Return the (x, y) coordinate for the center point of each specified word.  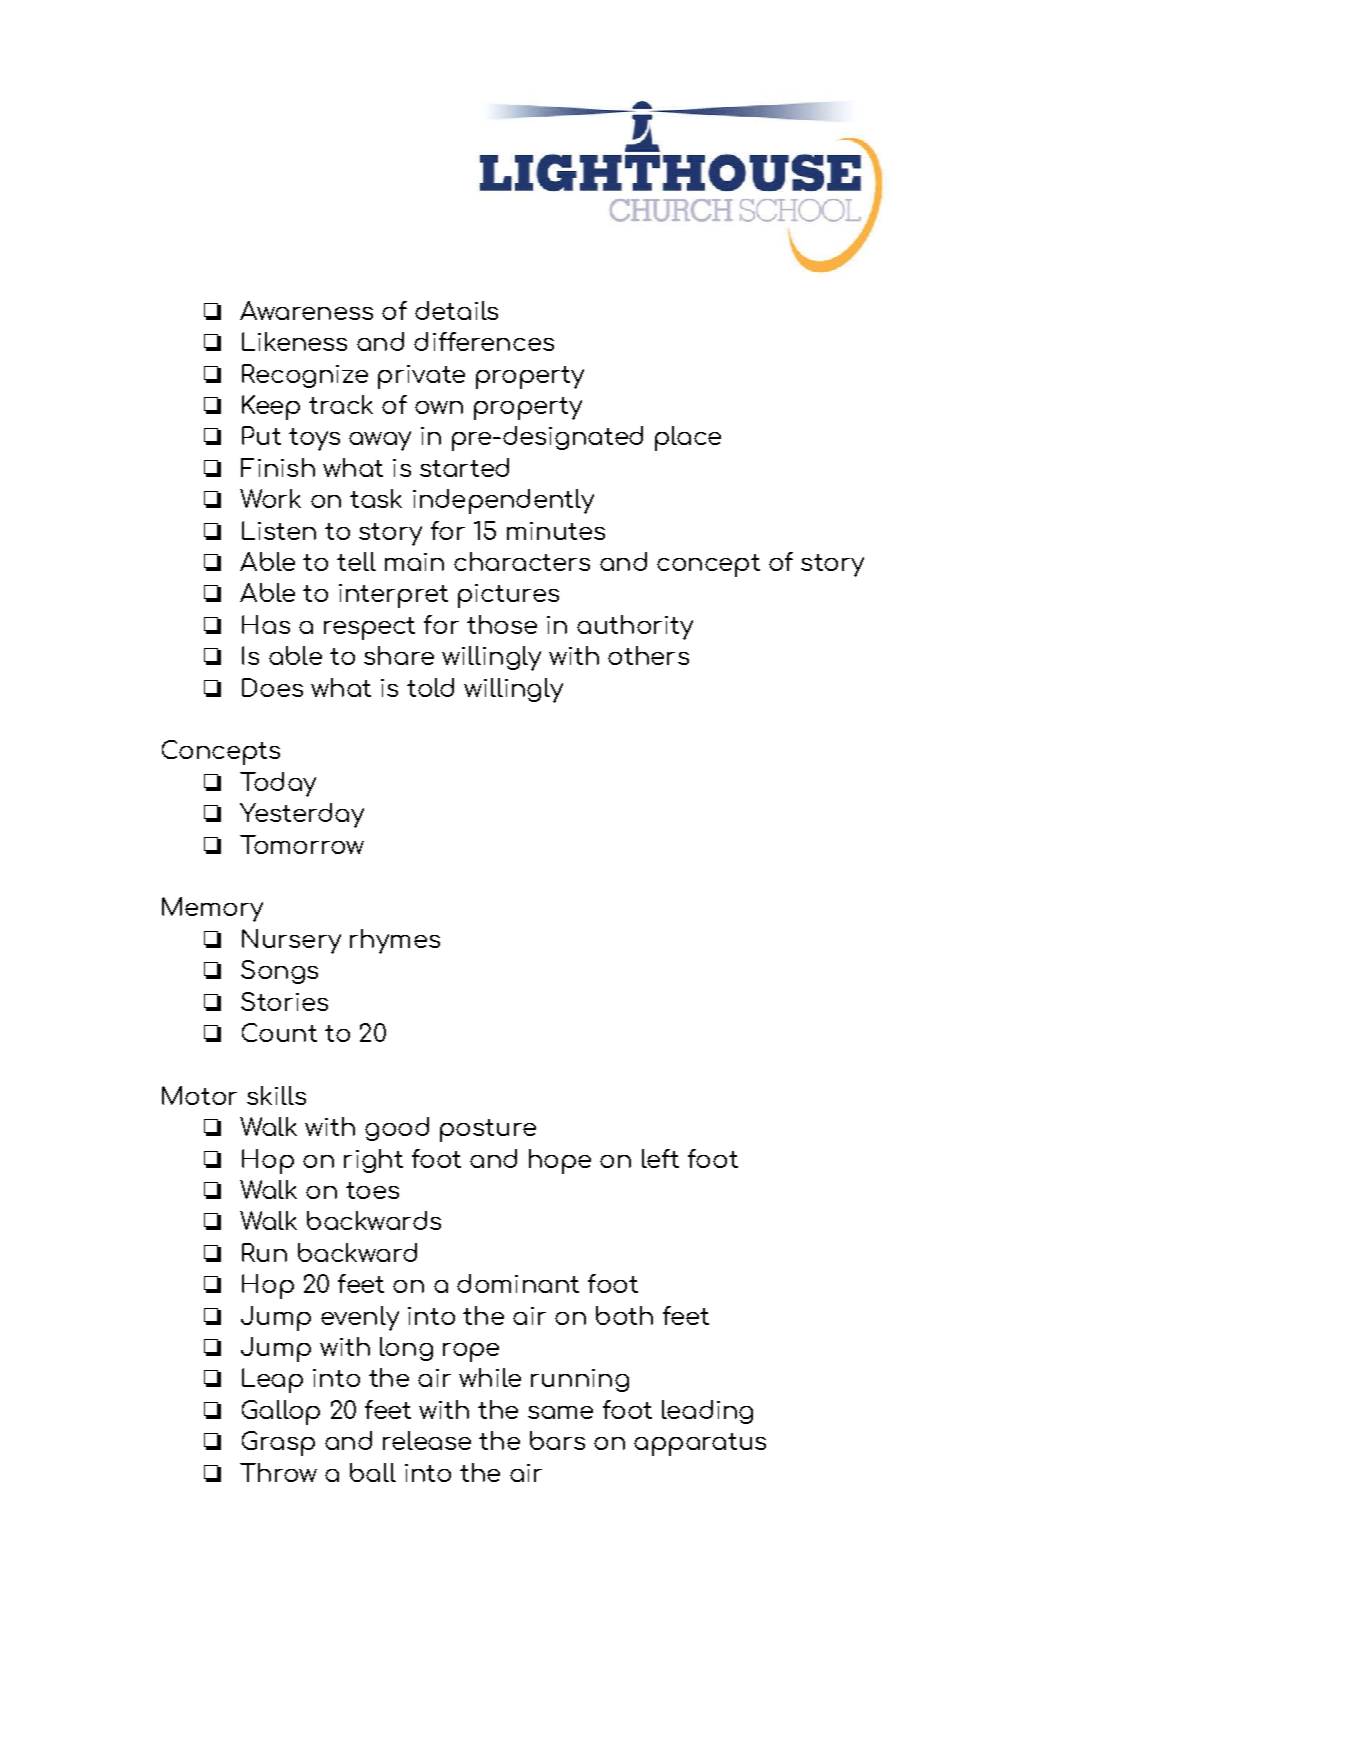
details (456, 310)
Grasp (278, 1443)
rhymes (395, 941)
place (688, 438)
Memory (212, 909)
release (427, 1440)
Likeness (294, 341)
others (648, 655)
